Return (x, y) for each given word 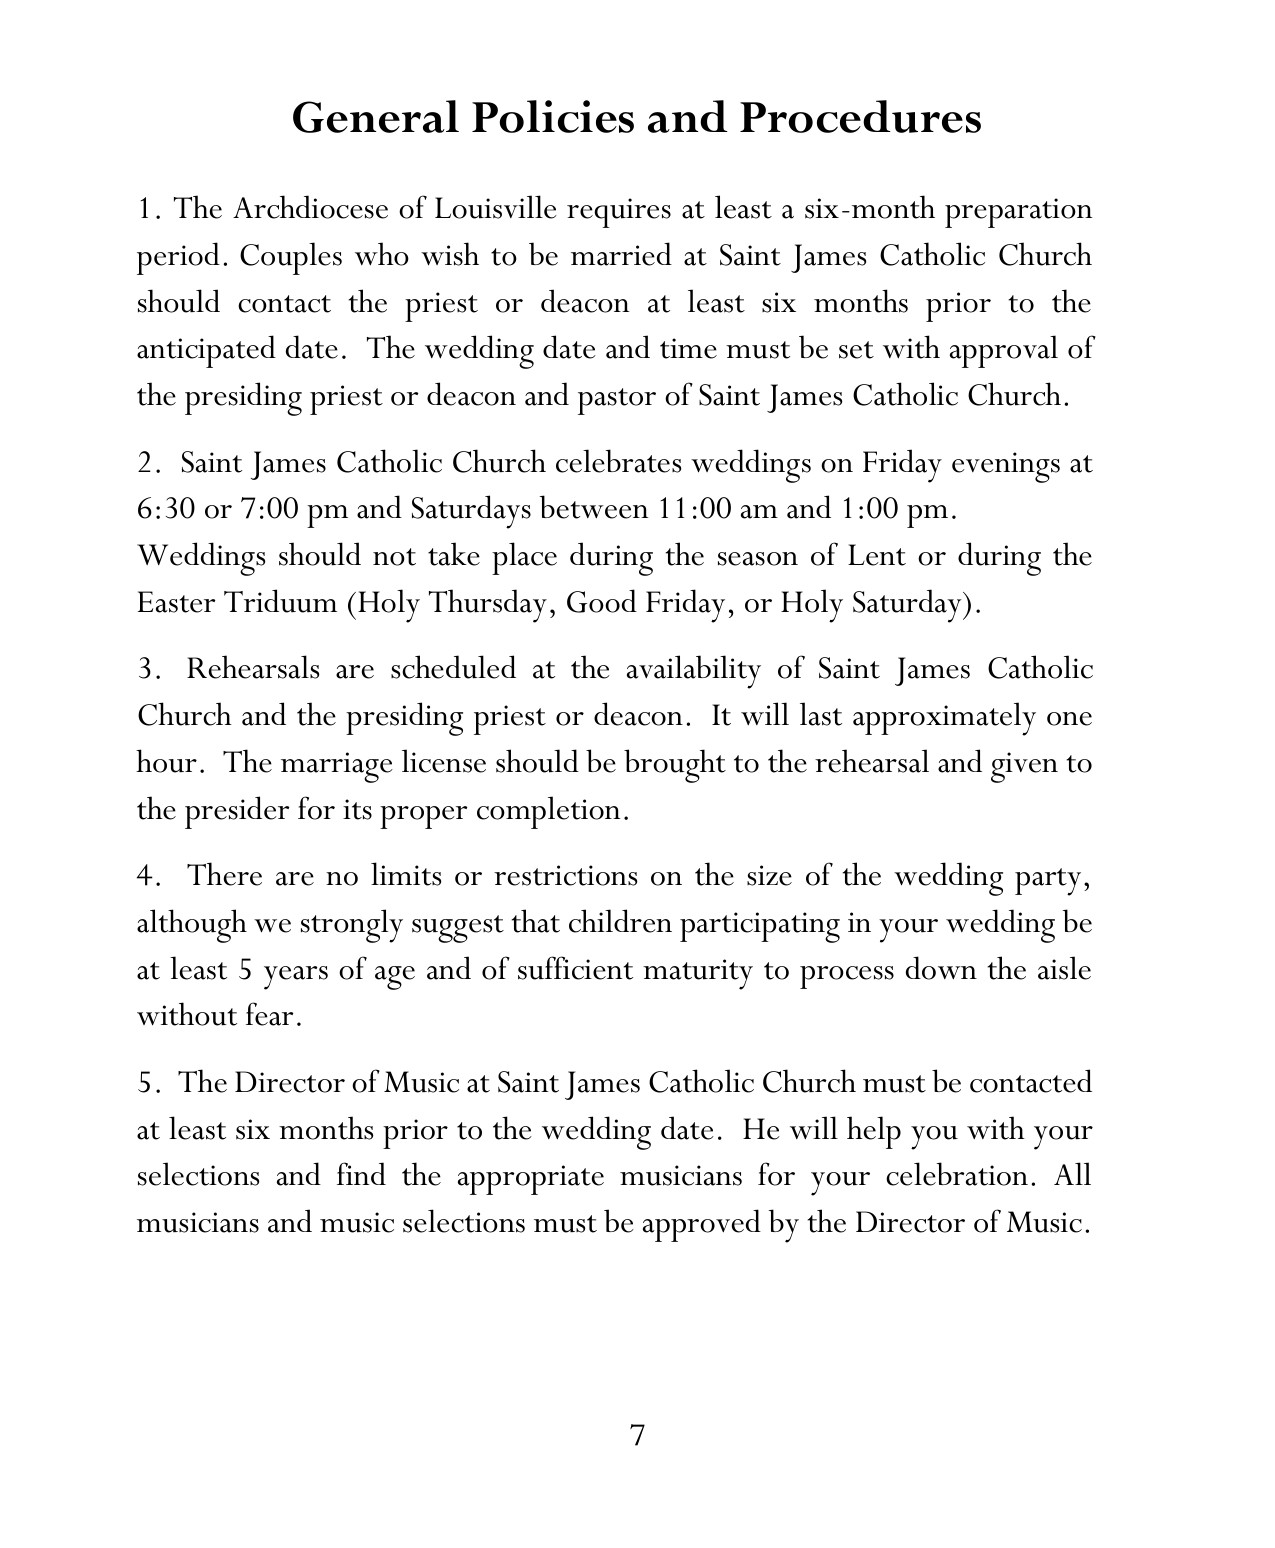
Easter (176, 602)
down (941, 968)
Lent (877, 555)
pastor (617, 401)
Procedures (860, 116)
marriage (337, 767)
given (1024, 767)
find (361, 1173)
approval (1004, 351)
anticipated (206, 351)
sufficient (575, 968)
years (296, 978)
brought (675, 766)
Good (602, 601)
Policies (553, 116)
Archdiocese (310, 207)
